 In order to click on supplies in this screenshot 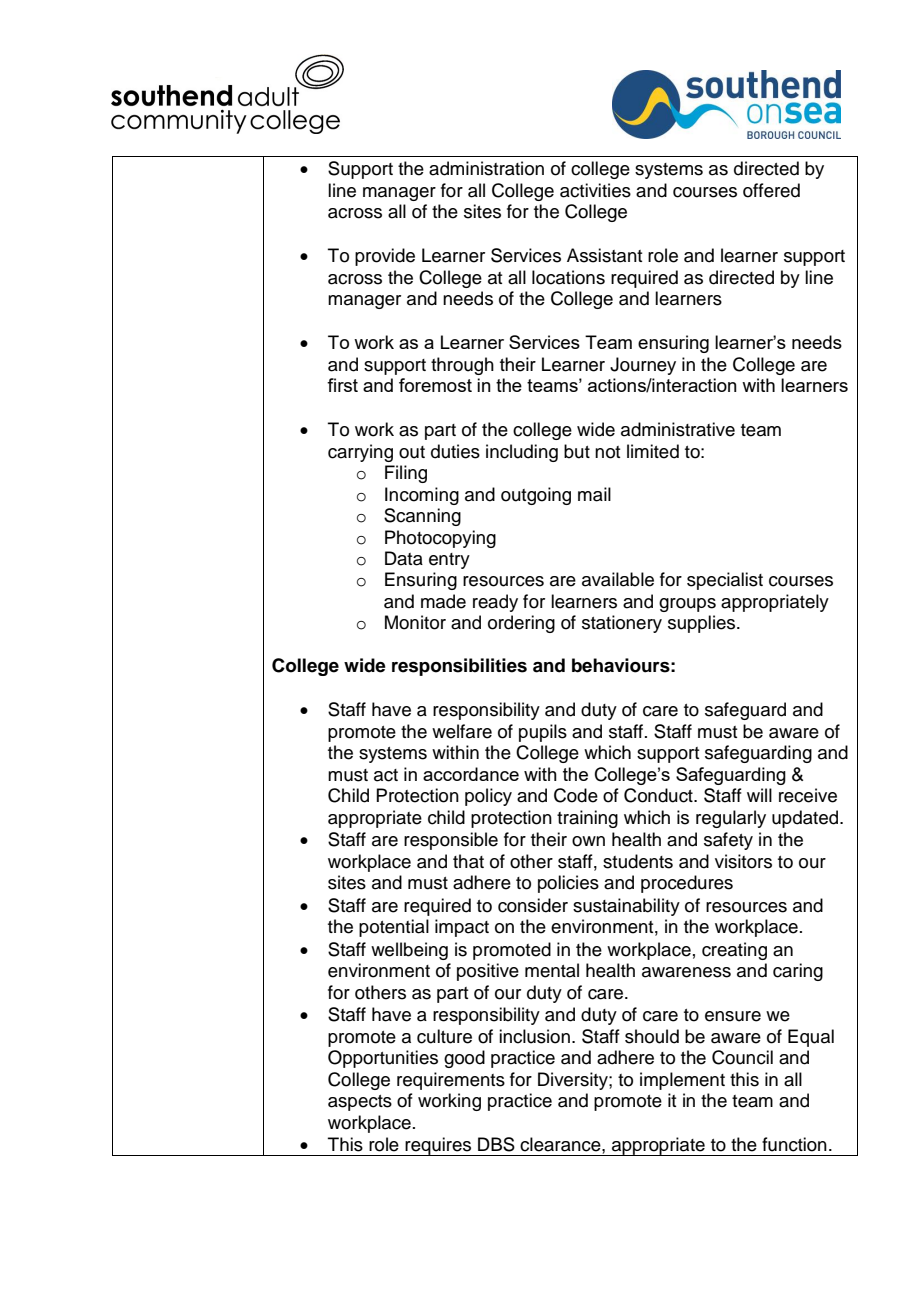, I will do `click(703, 624)`.
